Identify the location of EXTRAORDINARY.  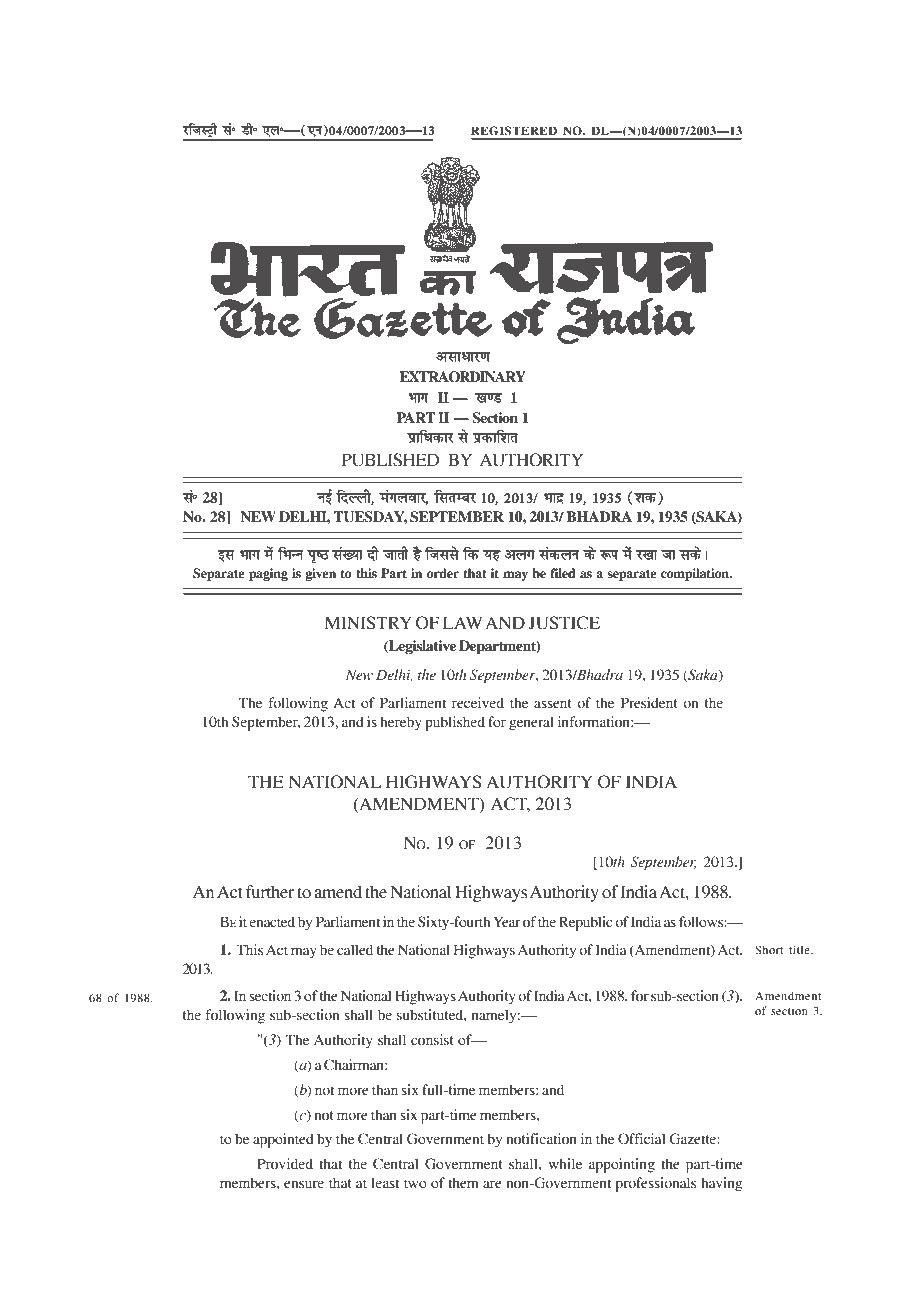
(462, 377).
